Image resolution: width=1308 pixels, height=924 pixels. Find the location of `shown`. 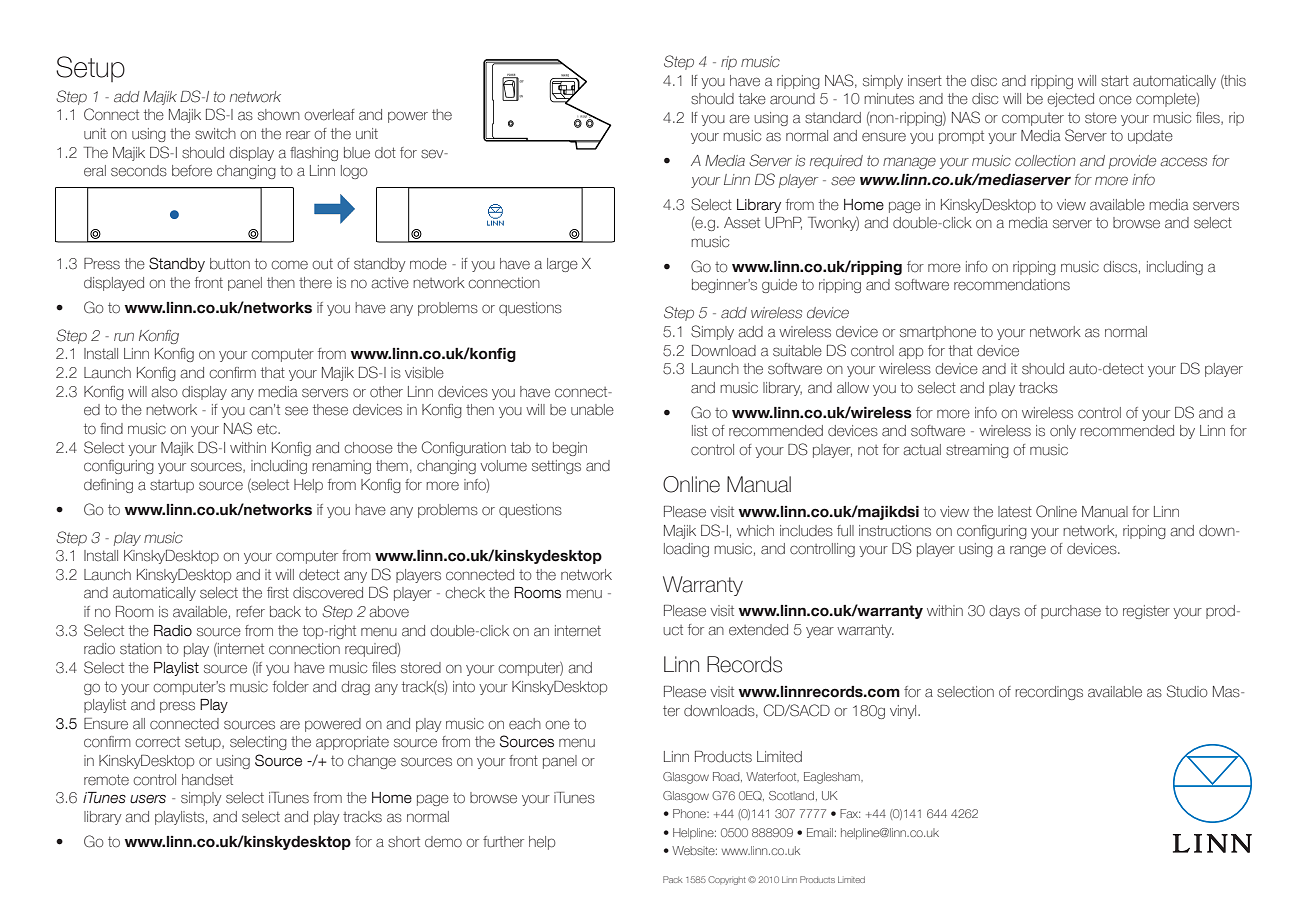

shown is located at coordinates (279, 115).
